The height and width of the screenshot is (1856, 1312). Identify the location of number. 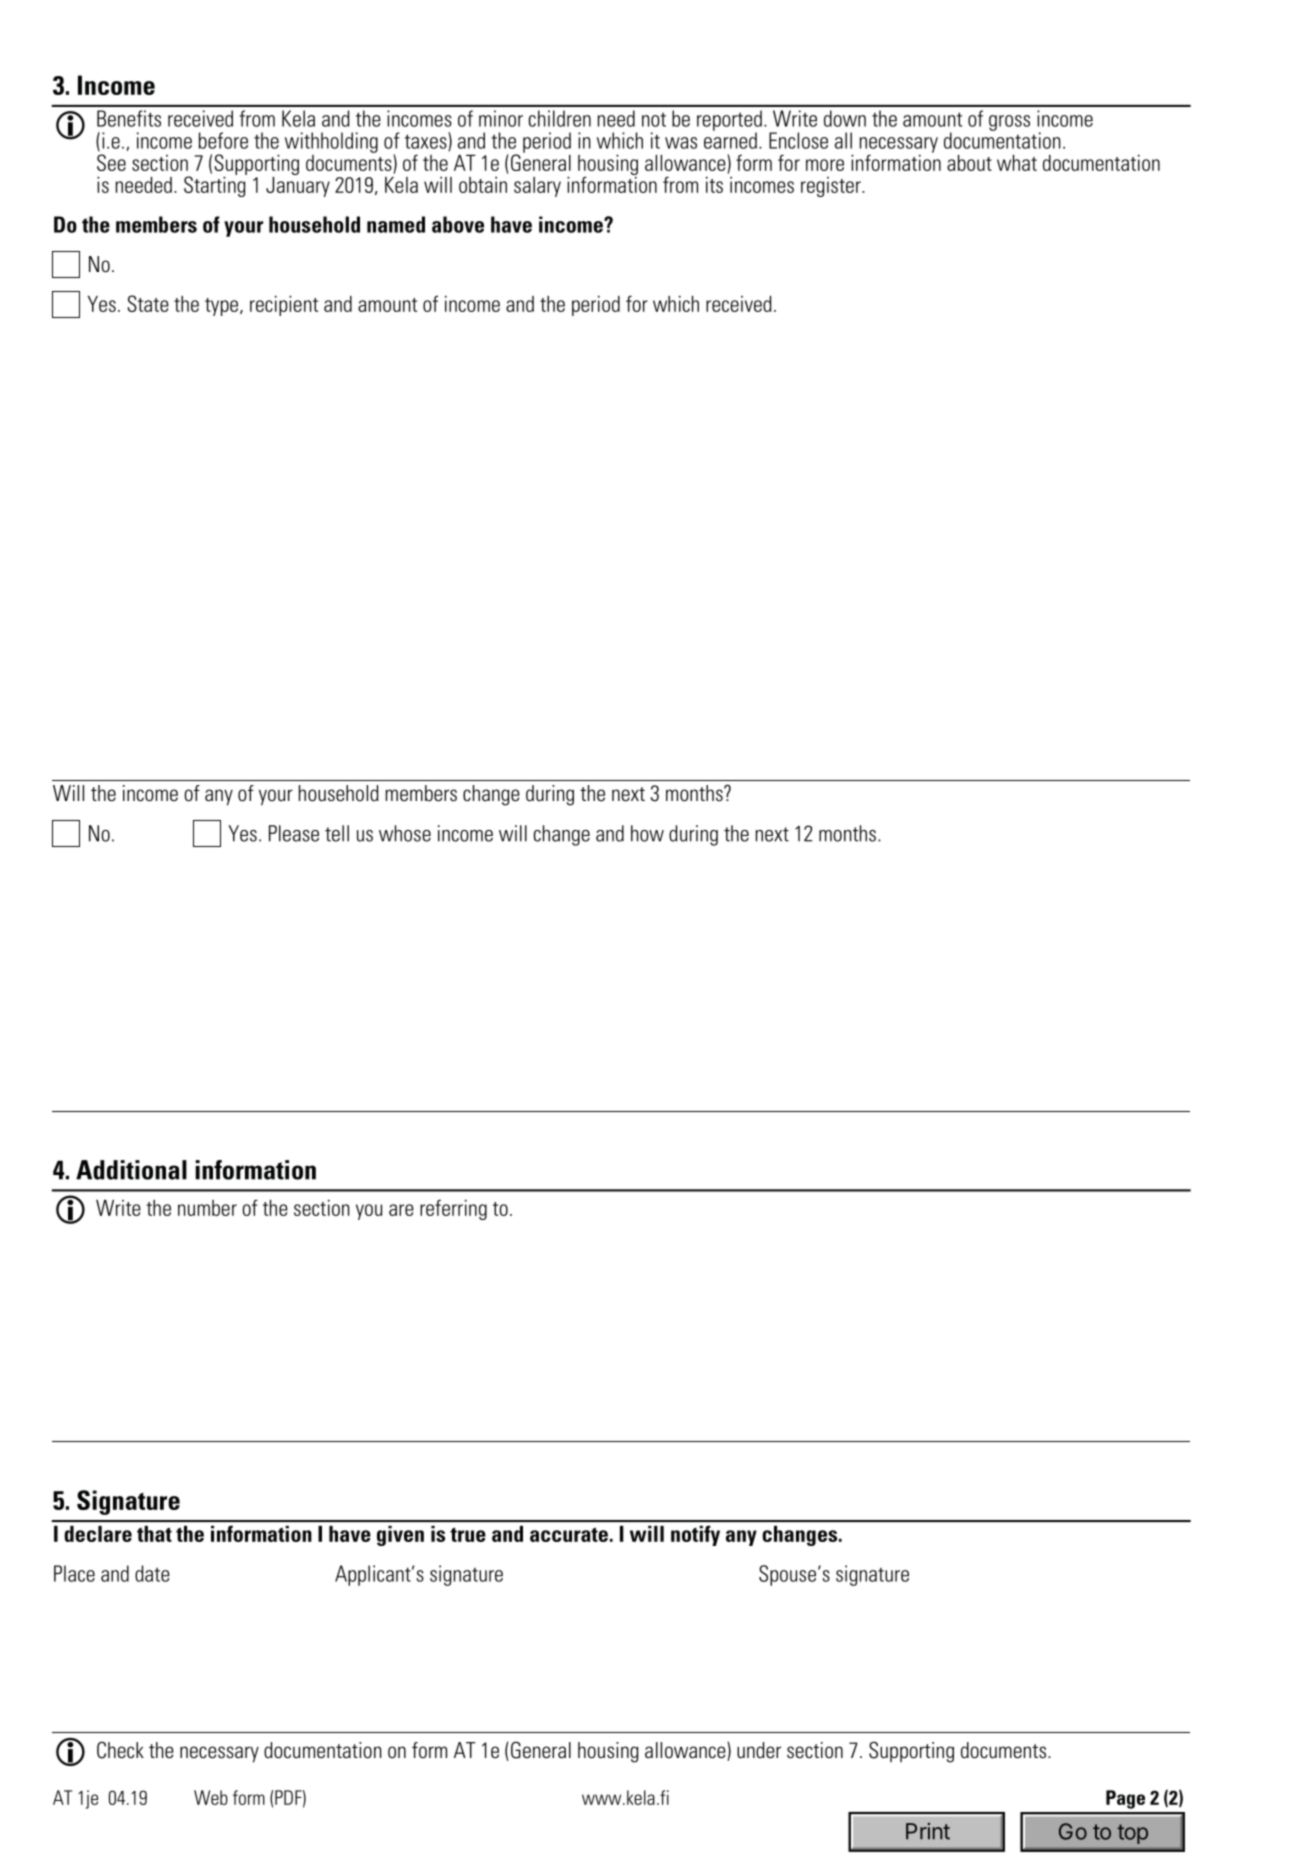
(207, 1208).
